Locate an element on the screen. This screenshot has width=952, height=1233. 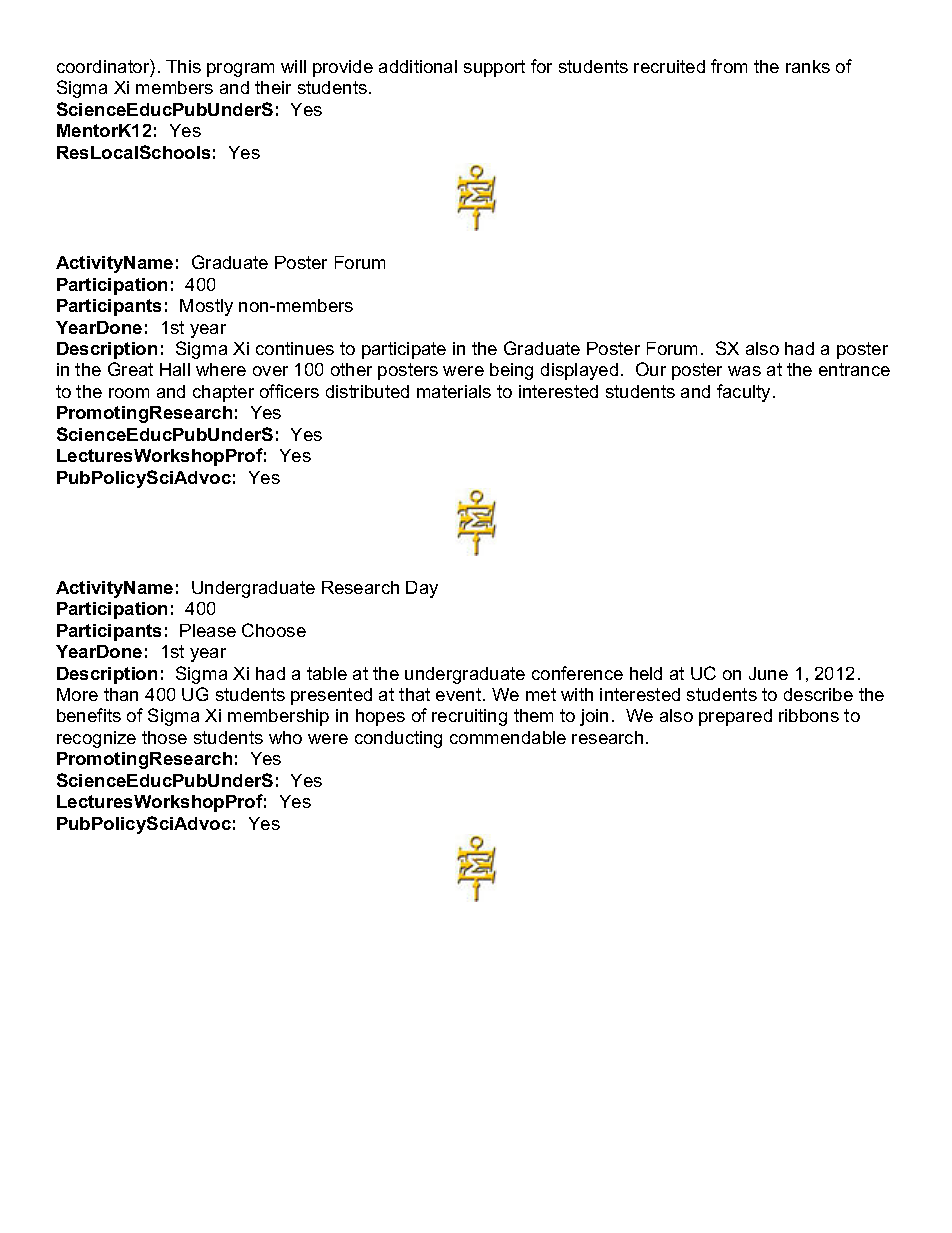
Mostly is located at coordinates (206, 307).
